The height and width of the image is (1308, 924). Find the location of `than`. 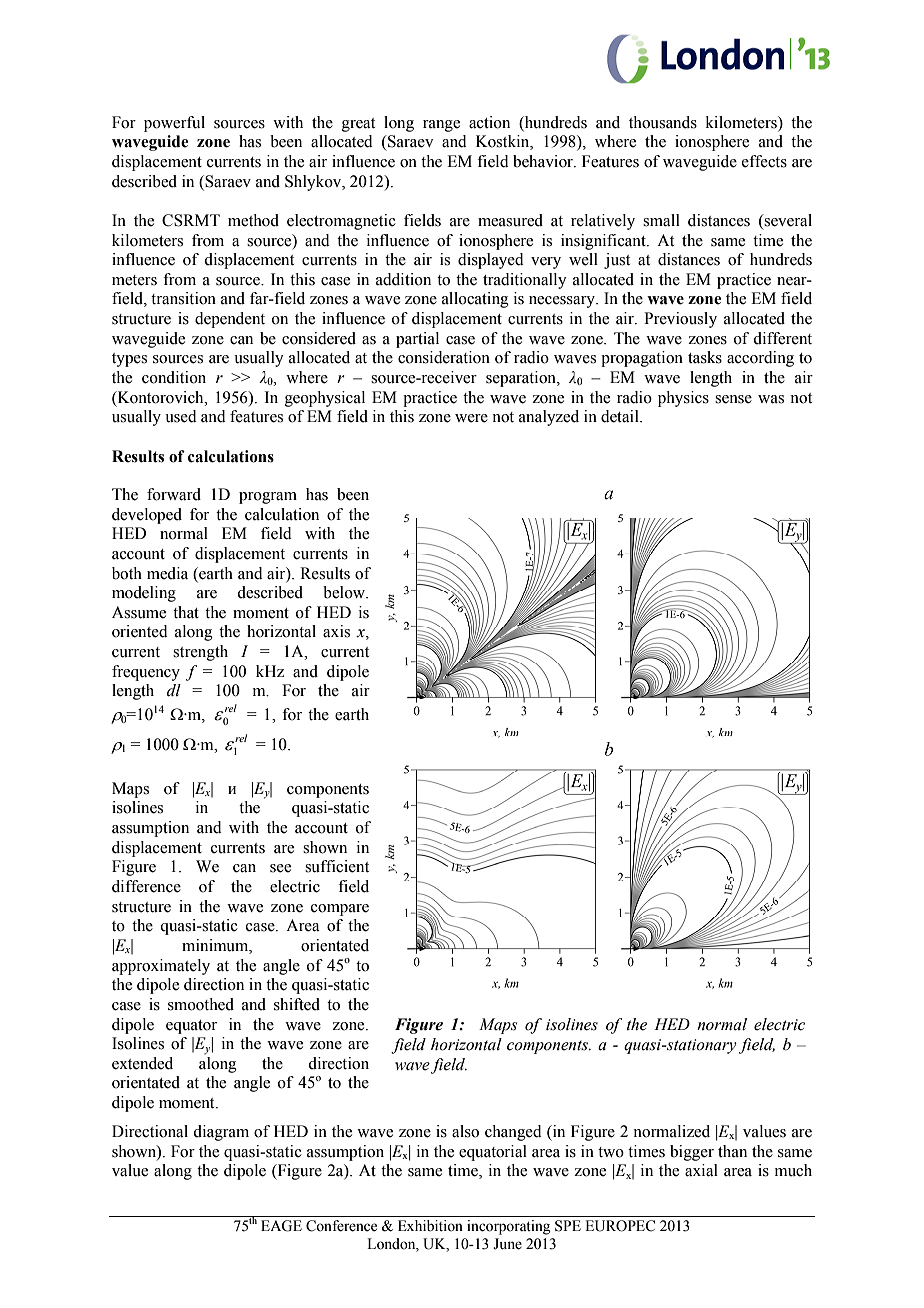

than is located at coordinates (732, 1151).
